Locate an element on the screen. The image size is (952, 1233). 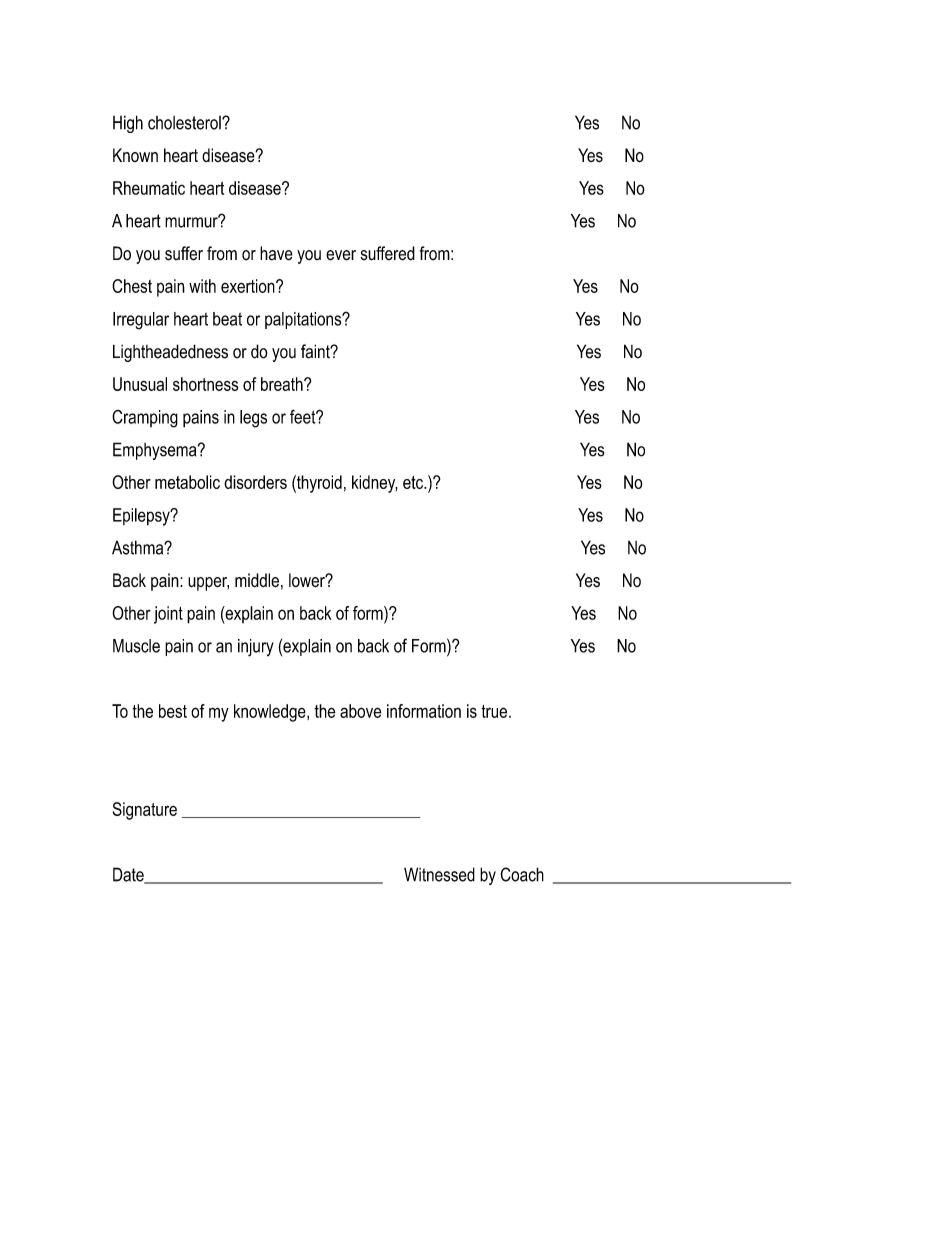
disorders is located at coordinates (255, 482).
